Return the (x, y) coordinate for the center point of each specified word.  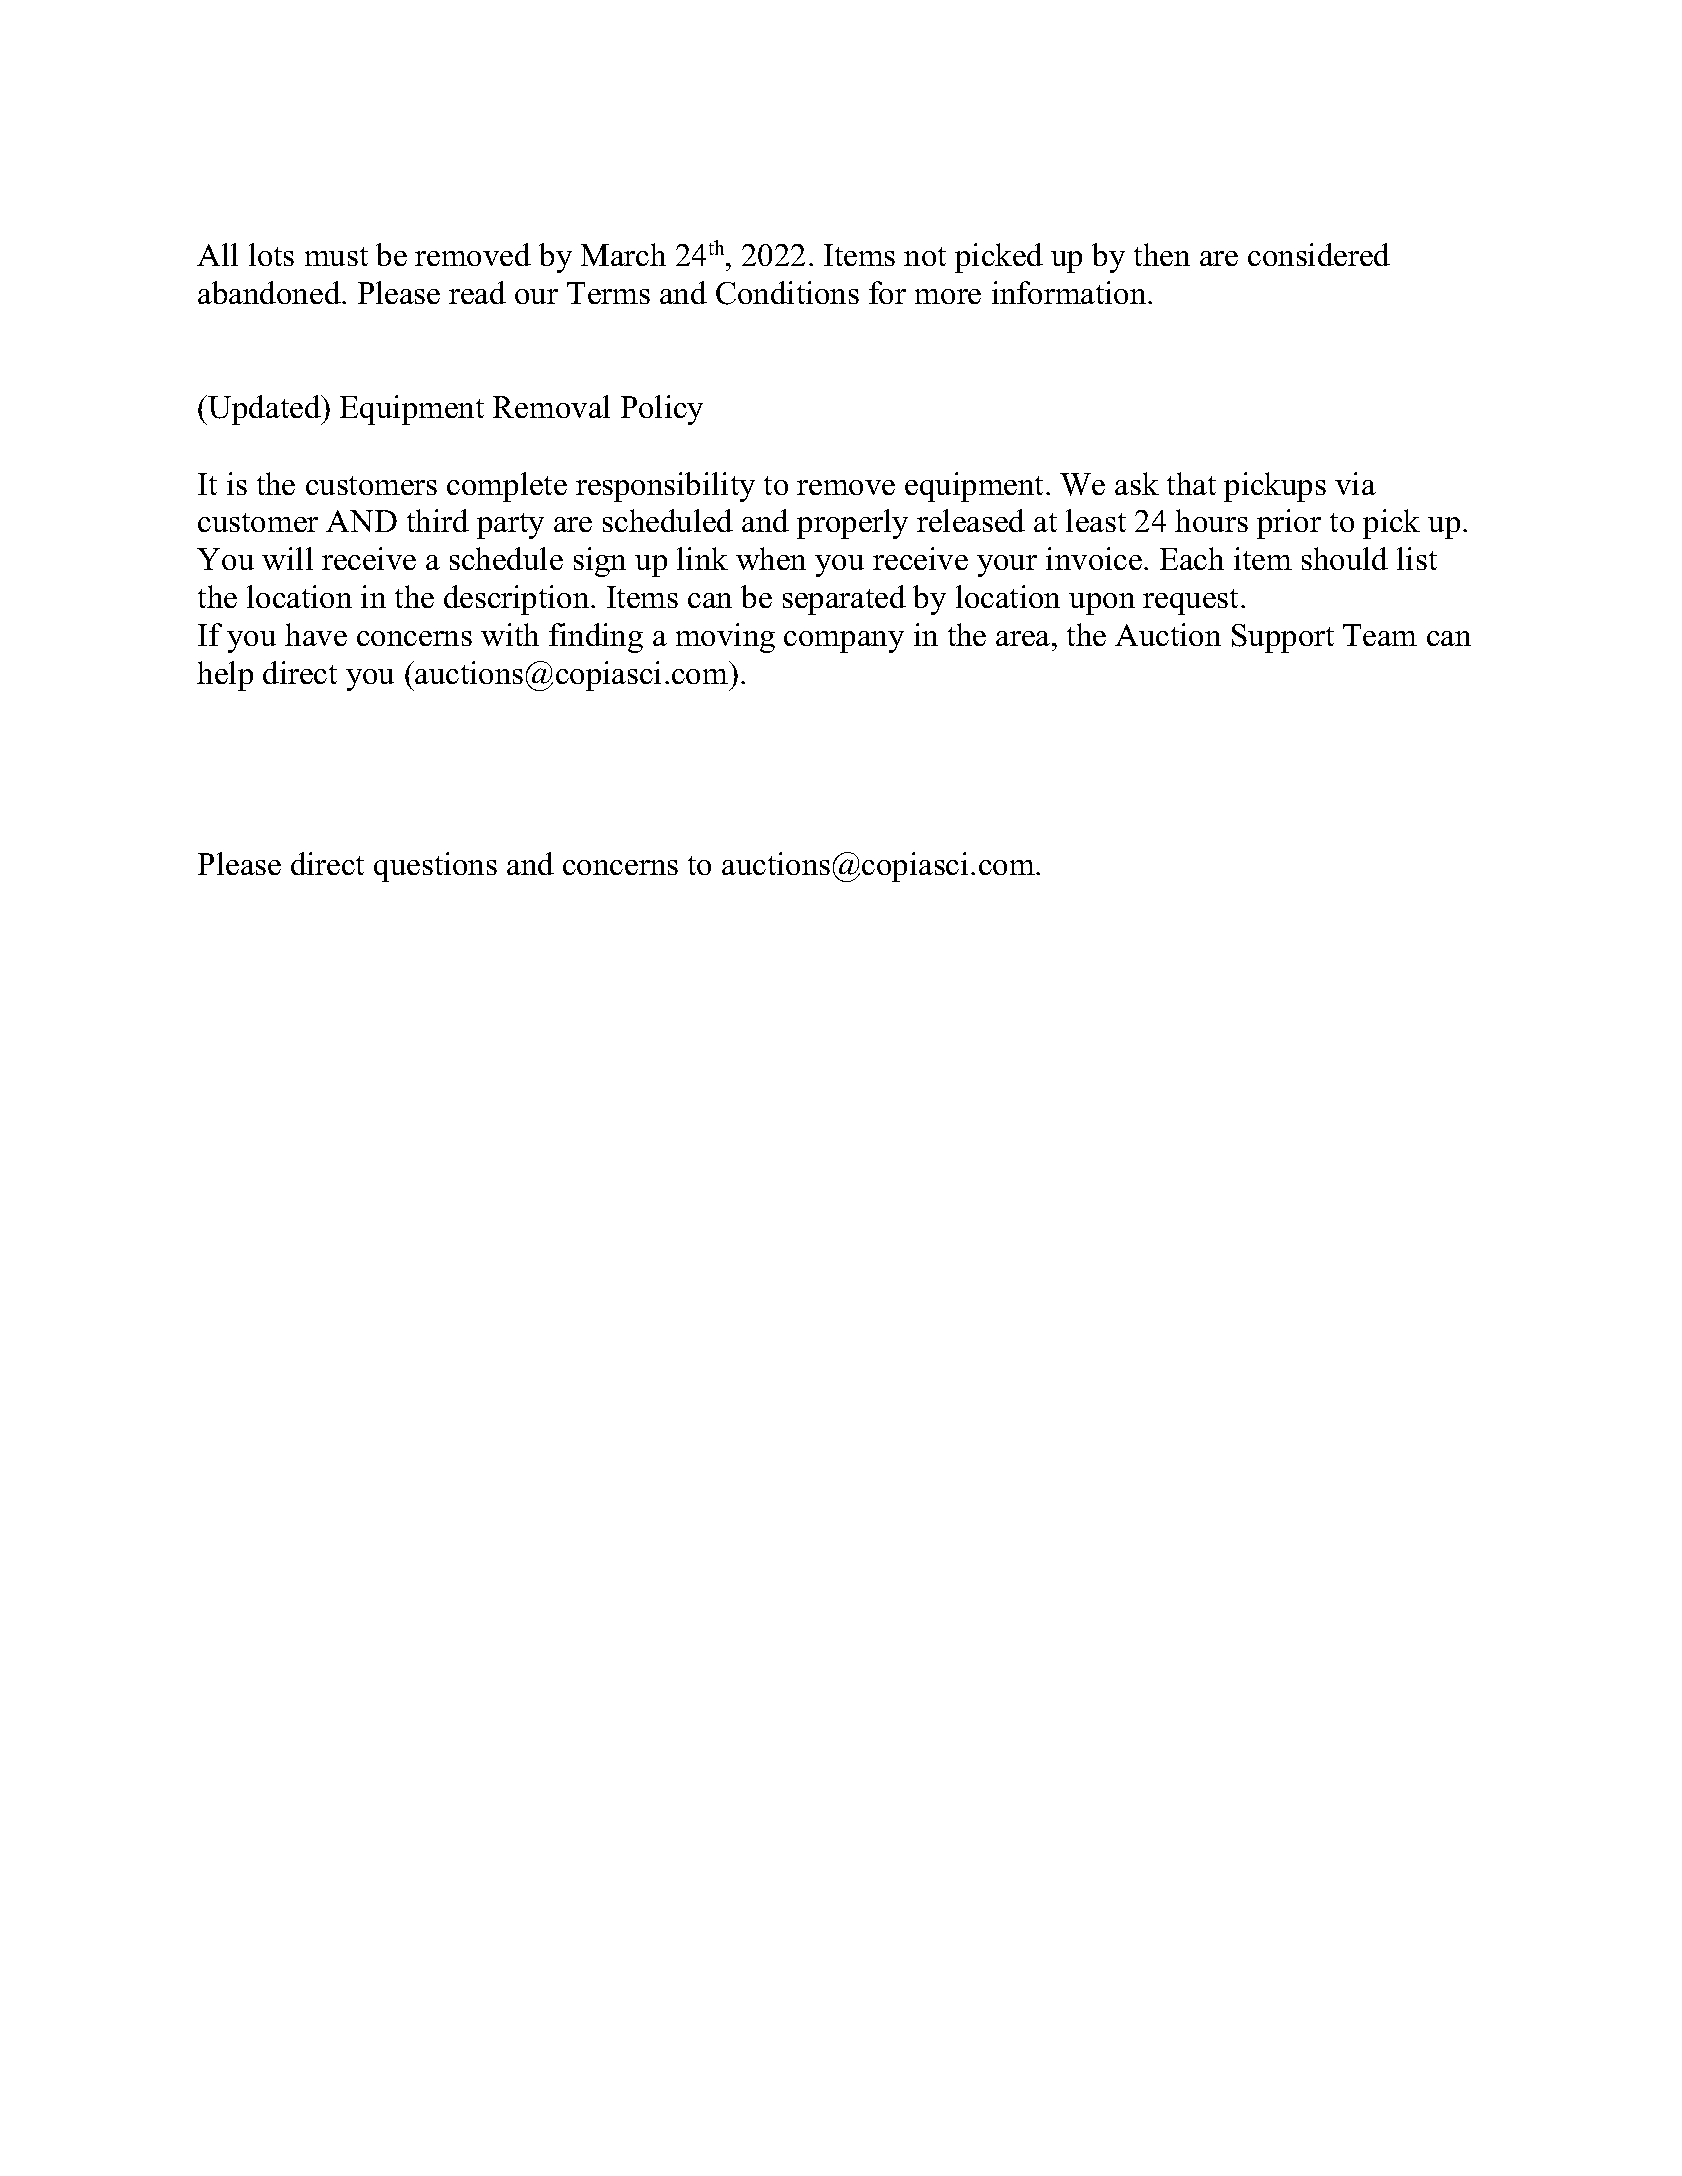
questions (435, 867)
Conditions (787, 293)
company (844, 642)
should (1345, 558)
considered (1319, 254)
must (336, 256)
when (771, 558)
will (287, 558)
